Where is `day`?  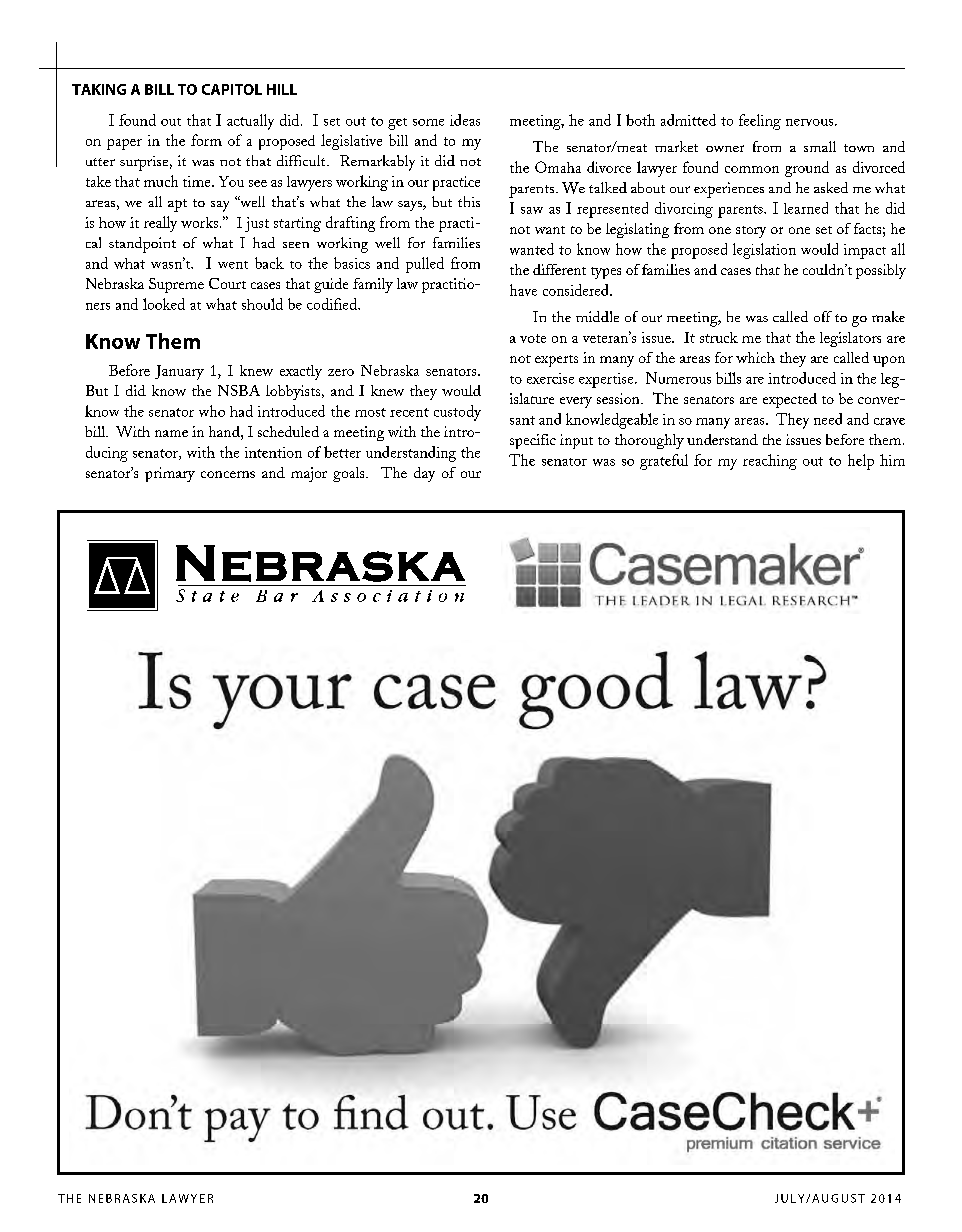 day is located at coordinates (424, 474).
